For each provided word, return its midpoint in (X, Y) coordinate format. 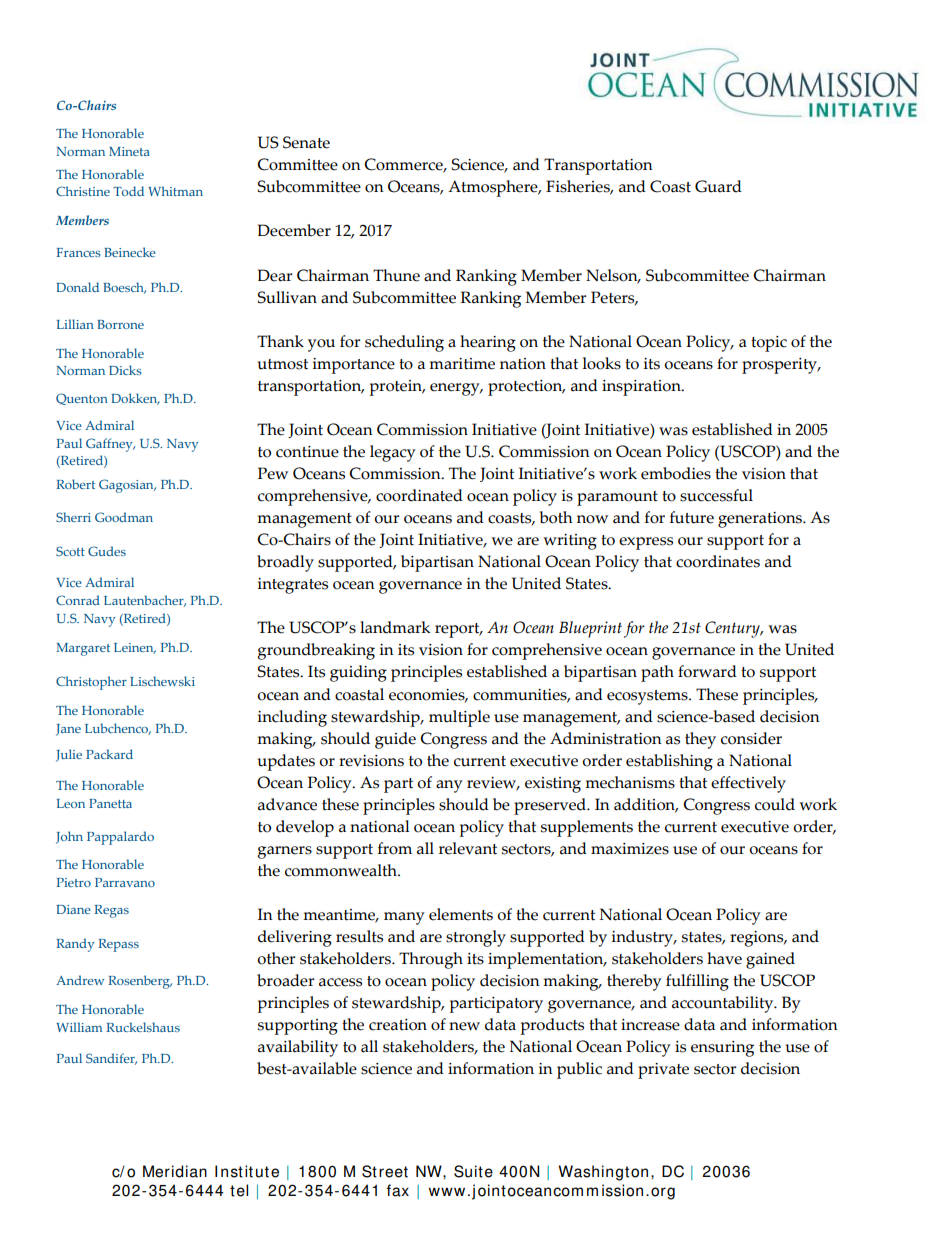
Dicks (125, 370)
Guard (718, 186)
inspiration (642, 388)
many (404, 918)
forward (707, 671)
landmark (395, 627)
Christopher (91, 683)
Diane (73, 909)
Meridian (175, 1171)
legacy (393, 453)
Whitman (175, 191)
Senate (306, 142)
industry (644, 938)
